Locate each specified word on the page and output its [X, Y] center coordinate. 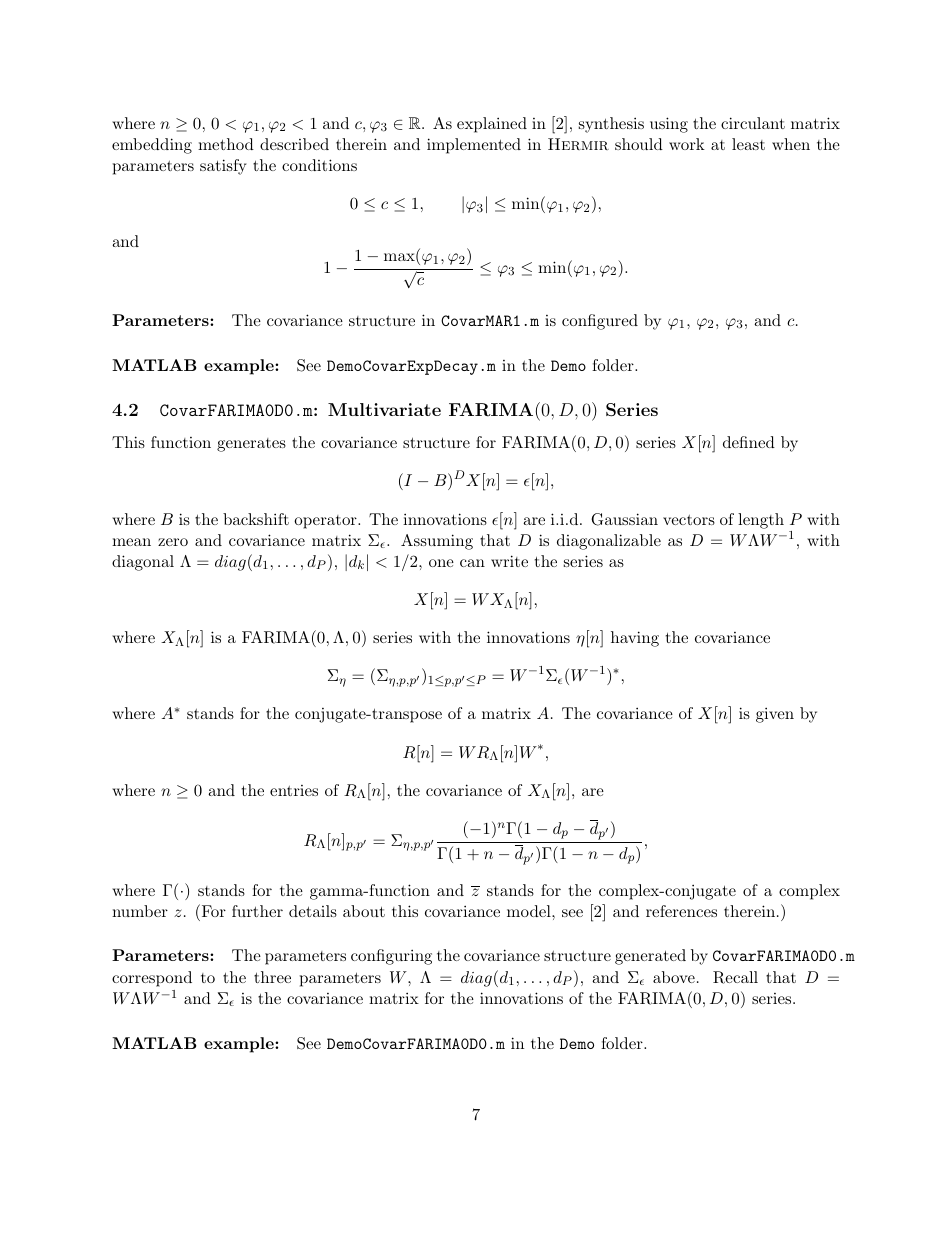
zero [173, 542]
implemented [474, 146]
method [226, 144]
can [472, 563]
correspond [152, 979]
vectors [689, 520]
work [687, 144]
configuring [391, 957]
